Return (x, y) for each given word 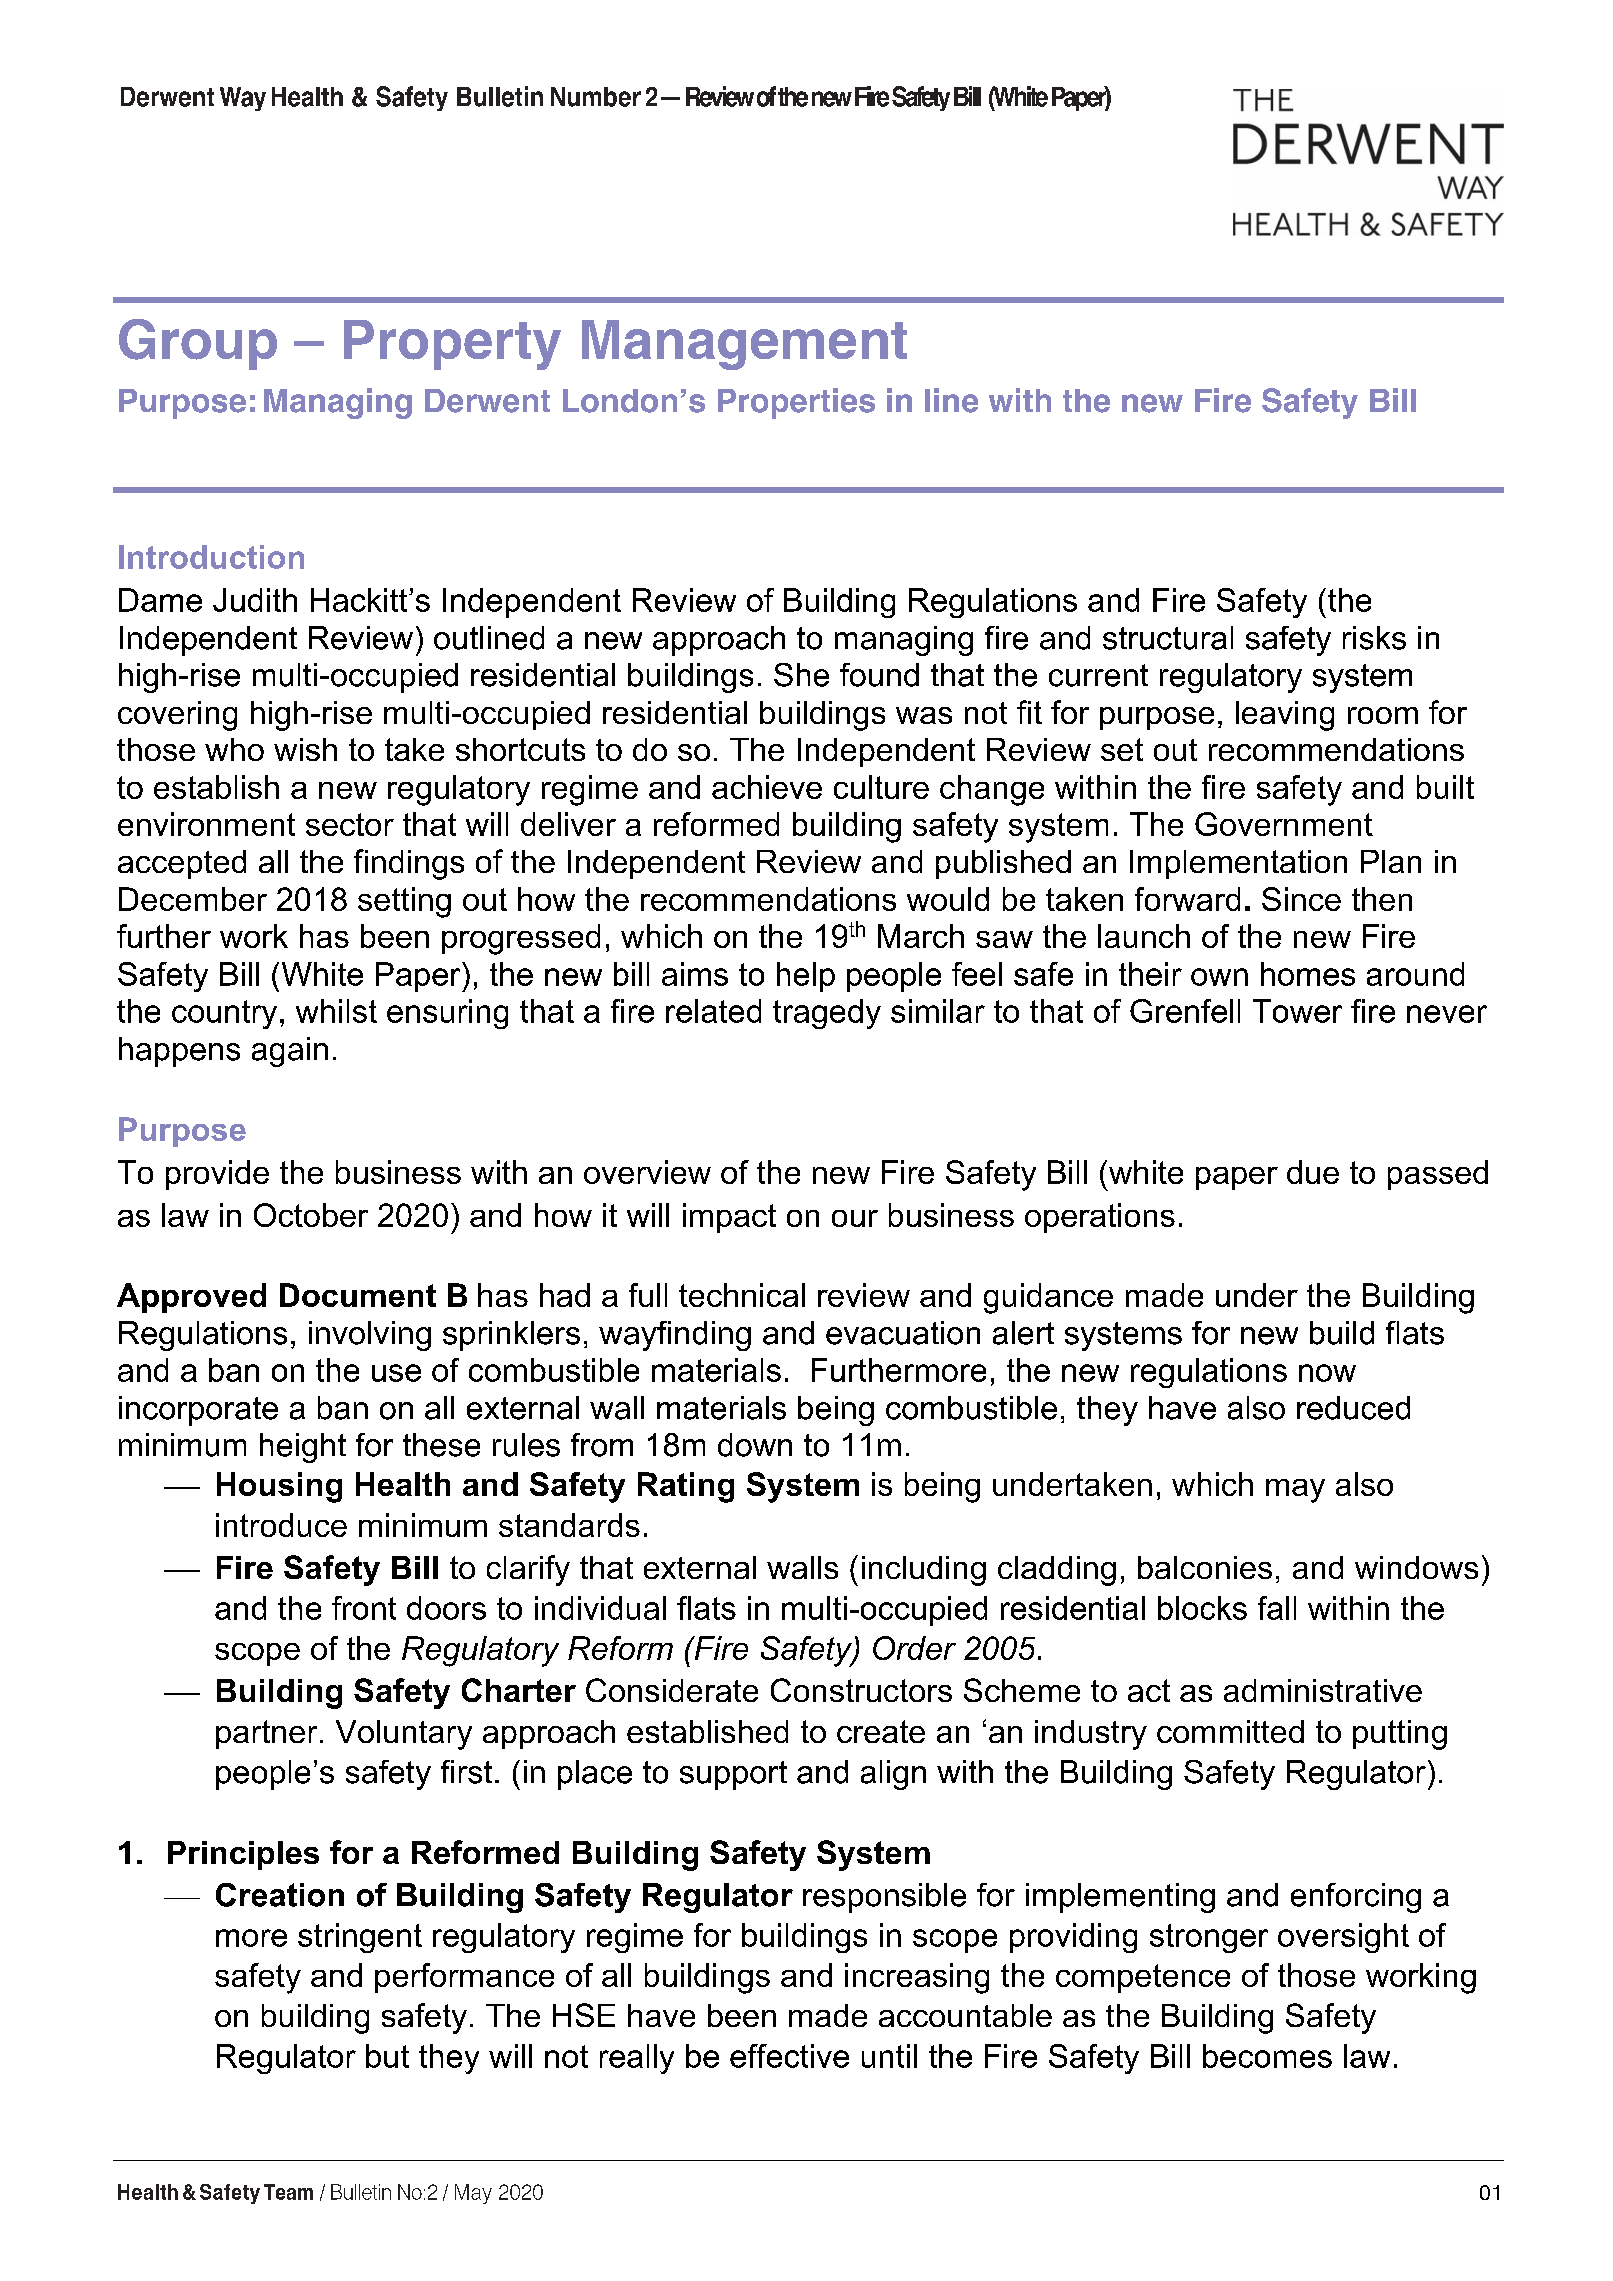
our (855, 1218)
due (1313, 1172)
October (311, 1215)
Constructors (861, 1690)
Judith (255, 600)
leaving (1285, 716)
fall (1277, 1608)
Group (198, 344)
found (879, 675)
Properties (796, 403)
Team (288, 2192)
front (364, 1608)
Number (596, 97)
